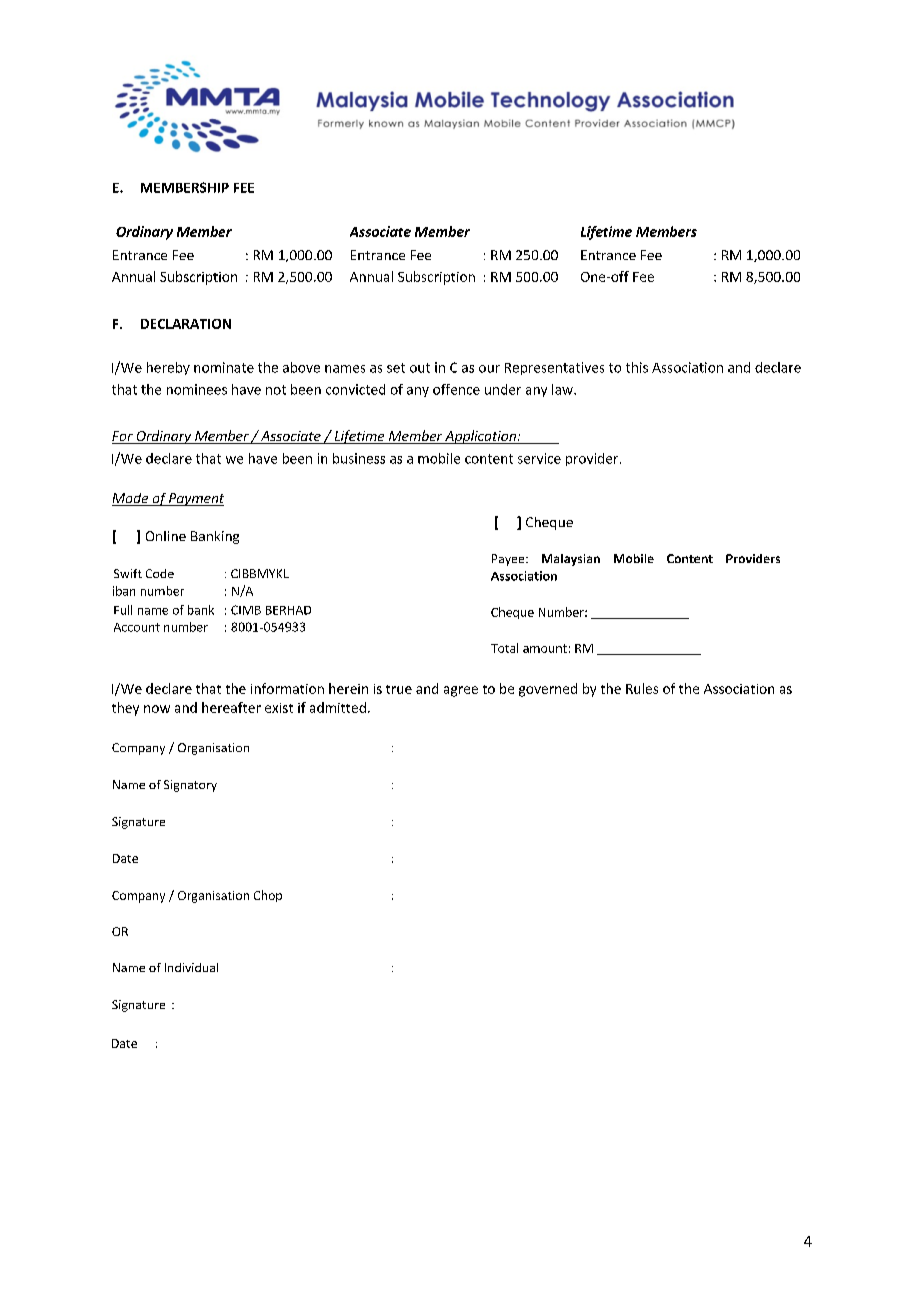 The width and height of the document is (924, 1308). What do you see at coordinates (509, 560) in the document?
I see `Payee` at bounding box center [509, 560].
